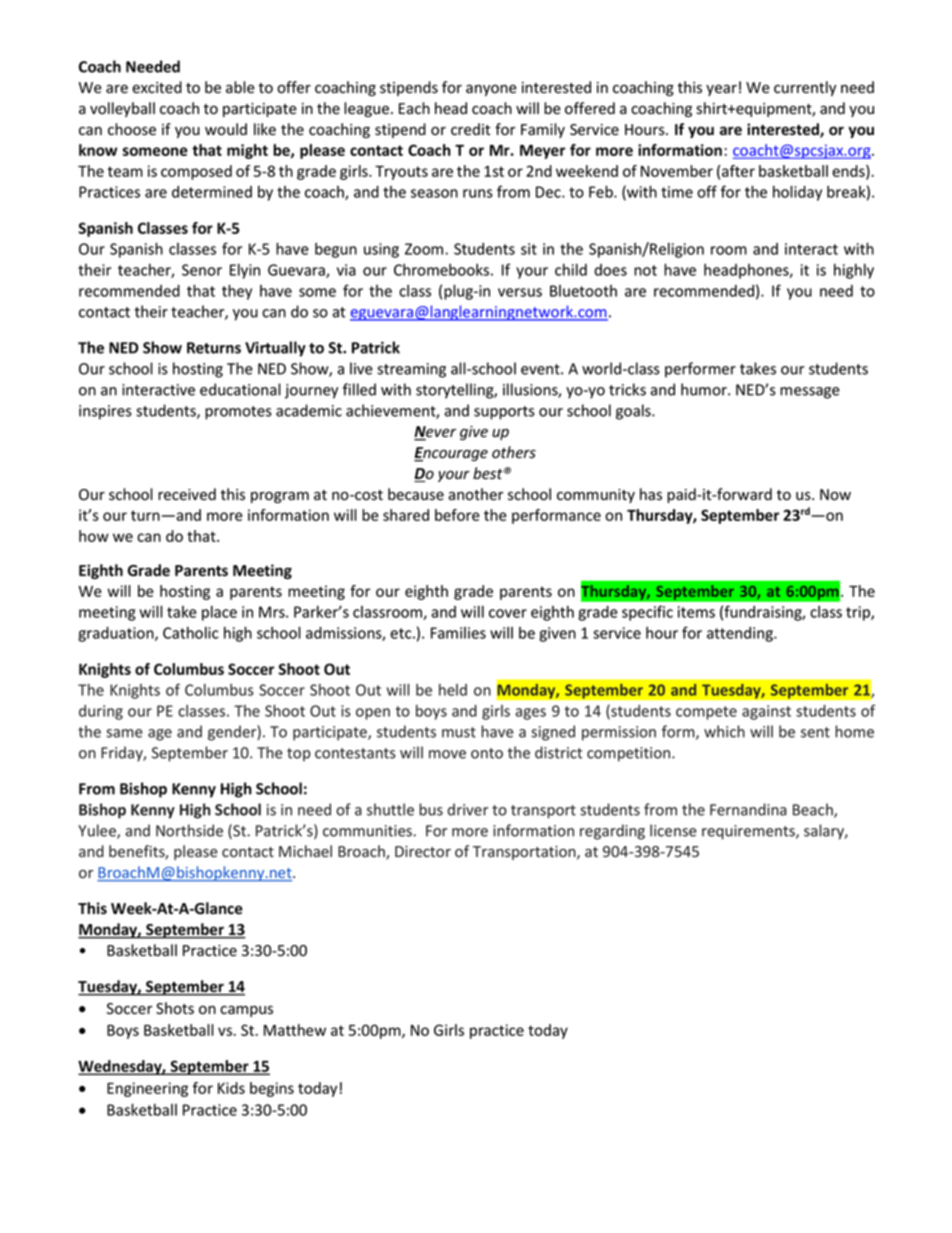 This page has height=1233, width=952. I want to click on place, so click(219, 613).
